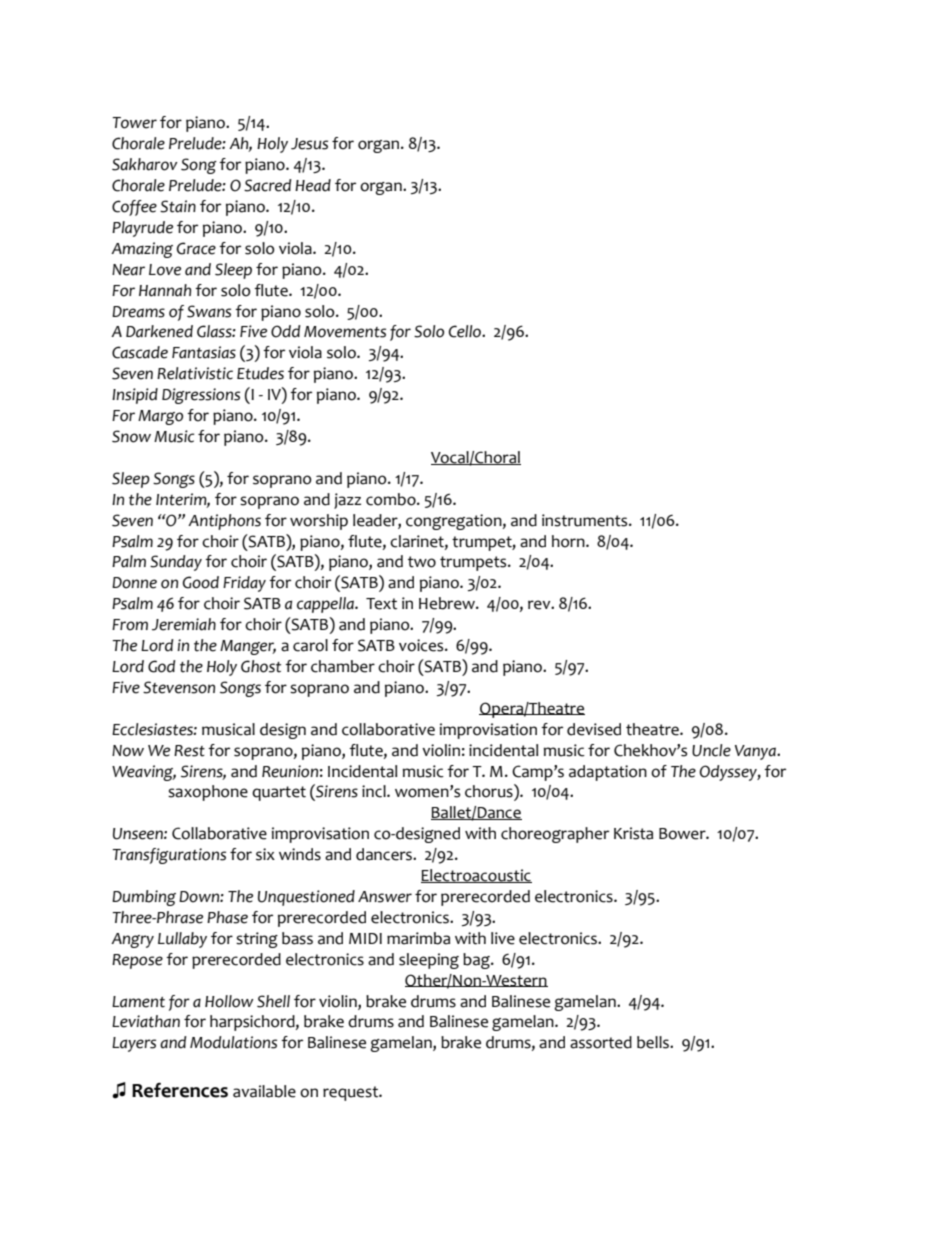 Image resolution: width=952 pixels, height=1233 pixels. Describe the element at coordinates (184, 624) in the page. I see `Jeremiah` at that location.
